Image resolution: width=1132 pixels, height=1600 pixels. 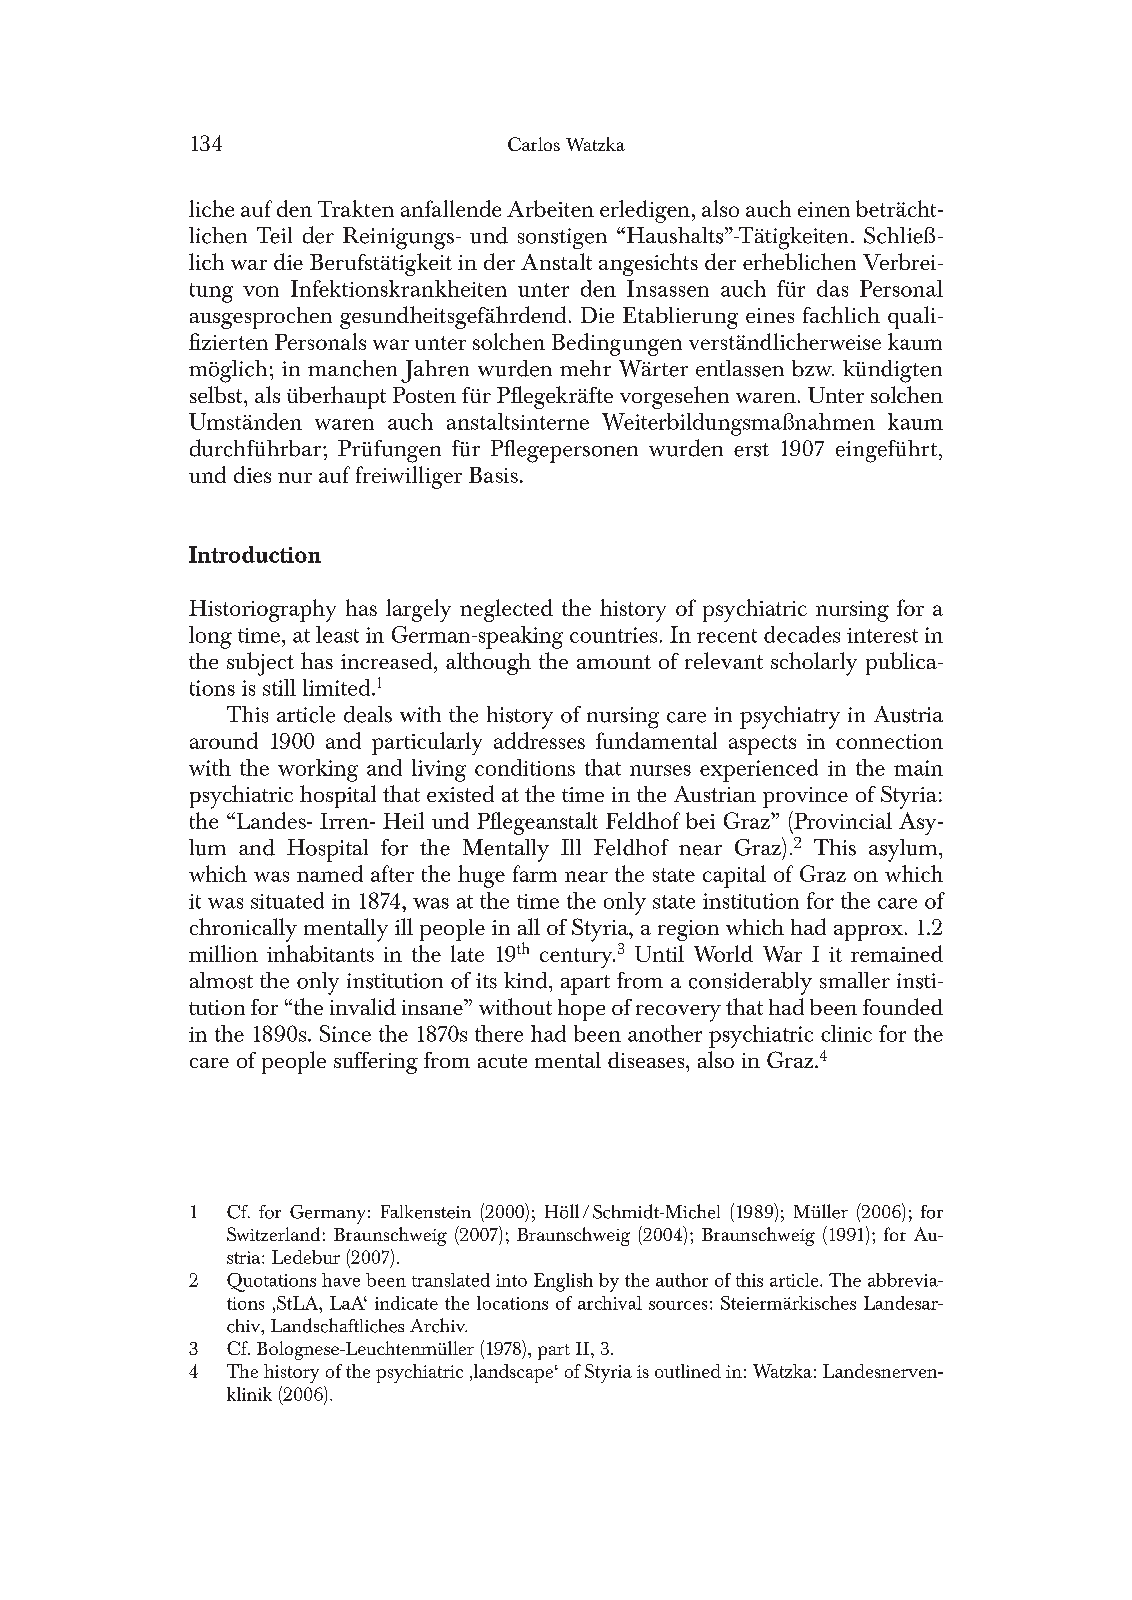 What do you see at coordinates (534, 144) in the screenshot?
I see `Carlos` at bounding box center [534, 144].
